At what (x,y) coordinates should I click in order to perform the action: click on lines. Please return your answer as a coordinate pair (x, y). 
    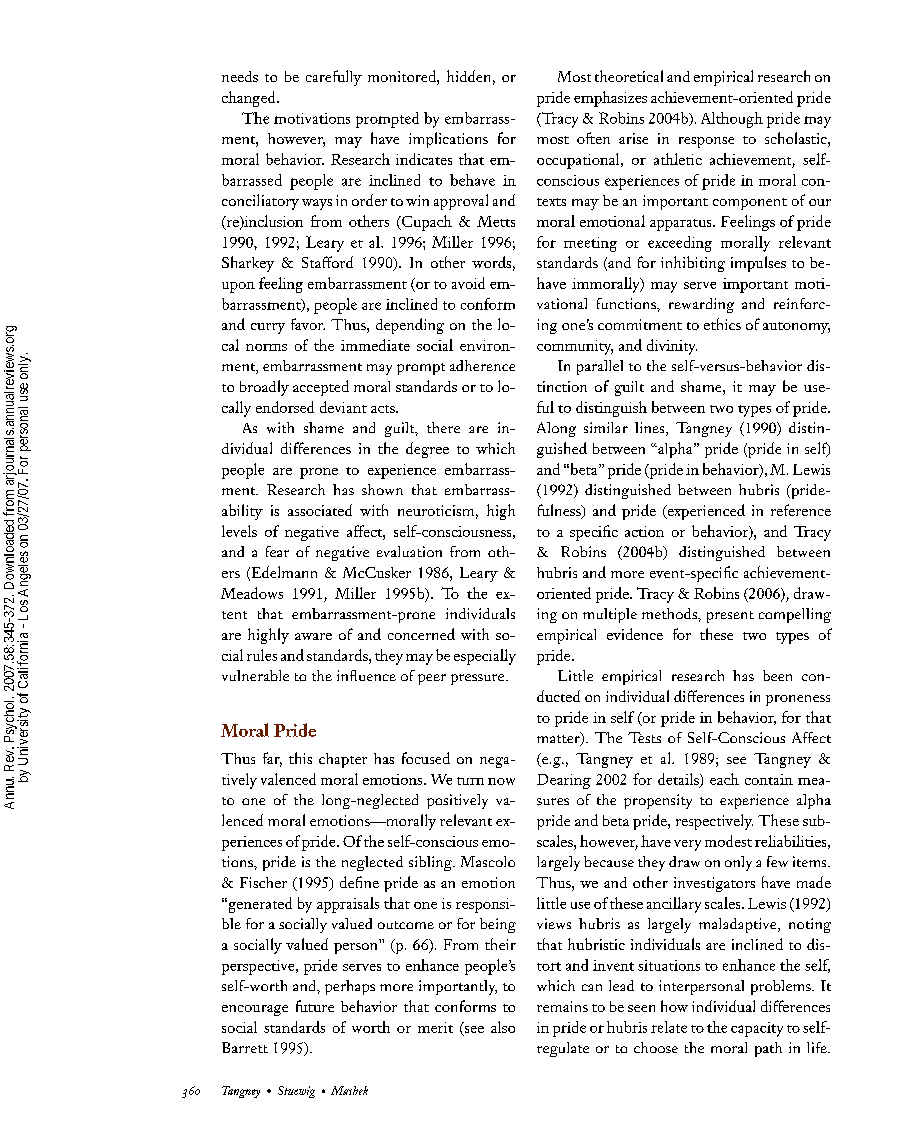
    Looking at the image, I should click on (651, 429).
